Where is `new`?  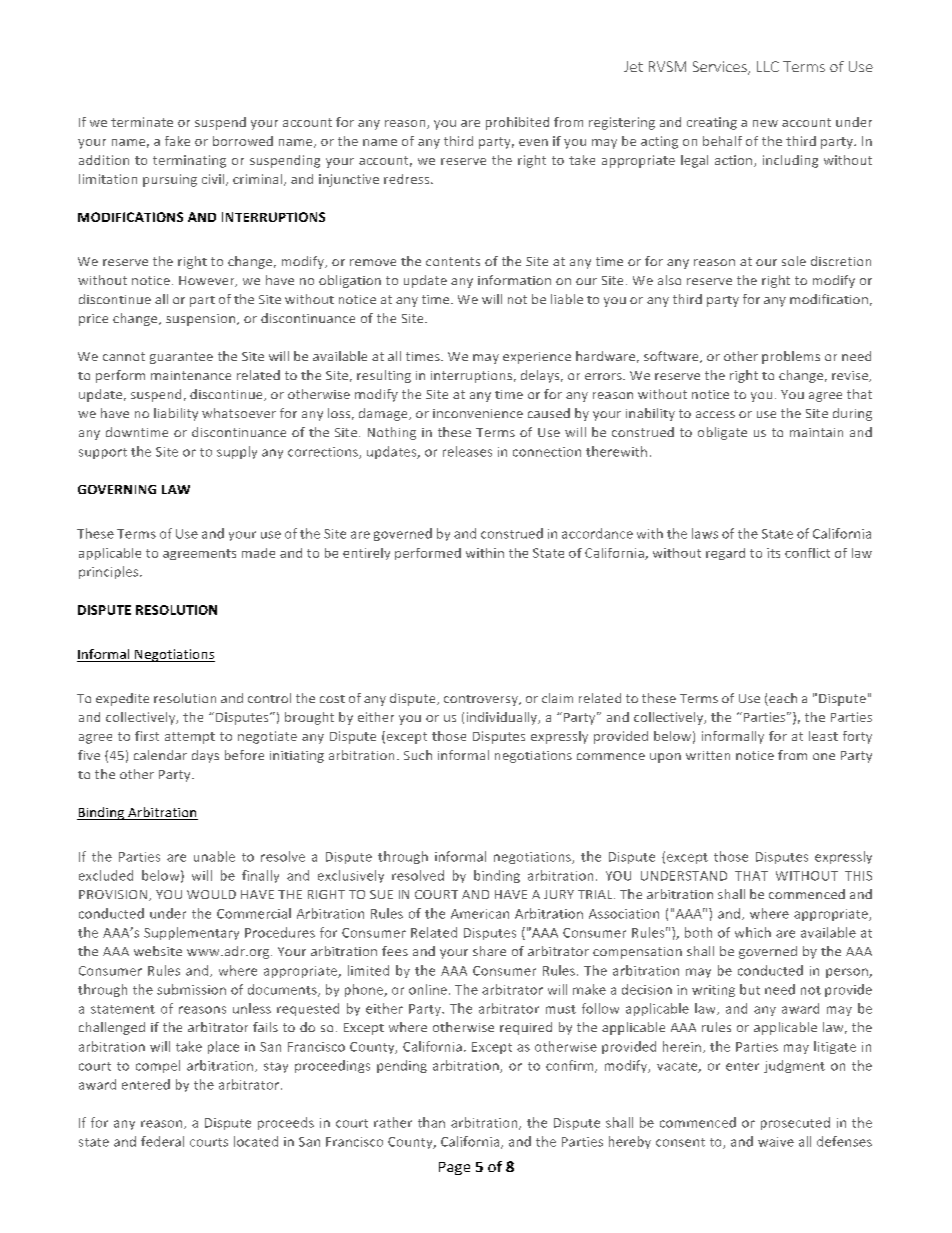
new is located at coordinates (765, 123).
